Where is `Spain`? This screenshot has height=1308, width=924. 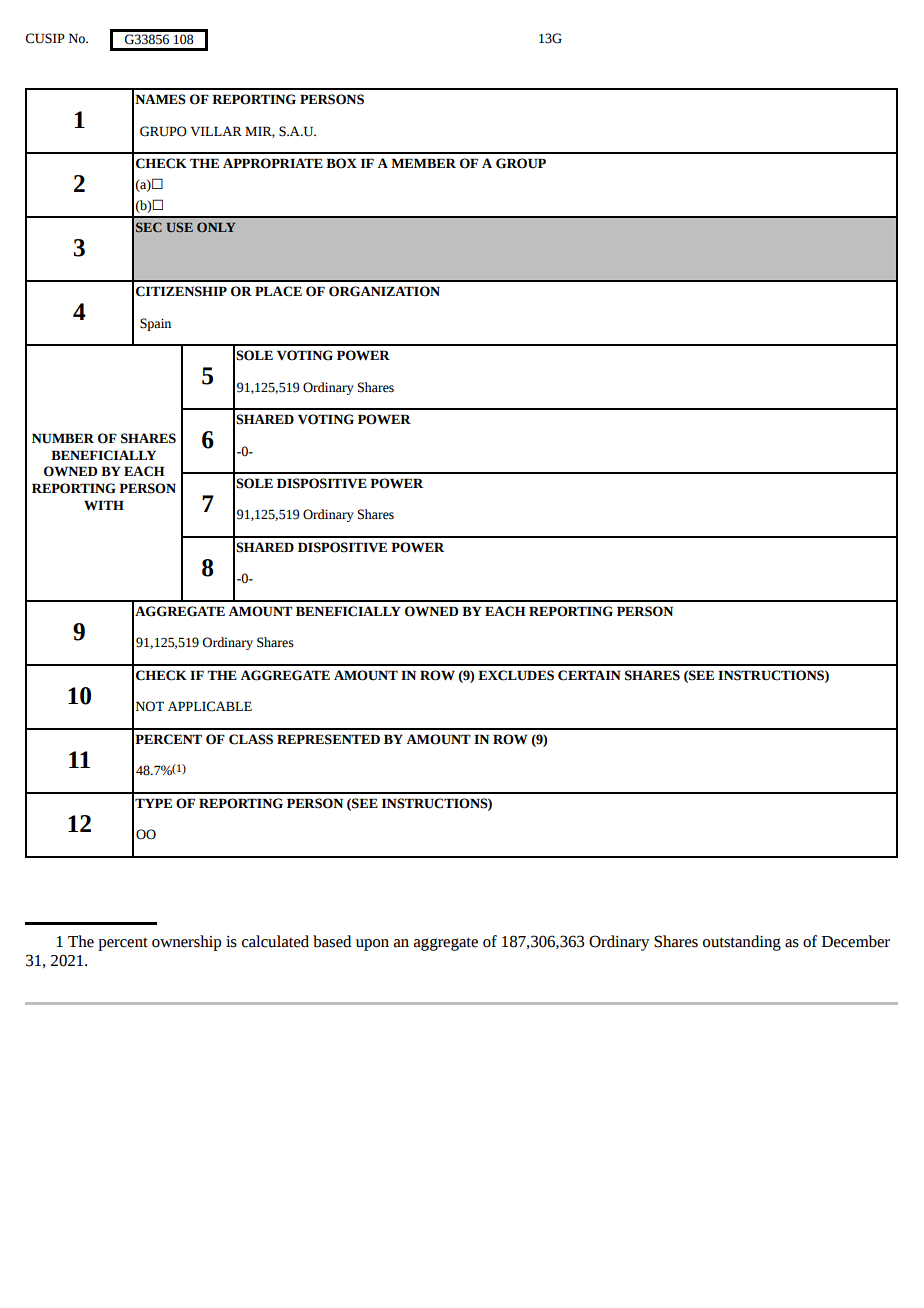 Spain is located at coordinates (155, 324).
